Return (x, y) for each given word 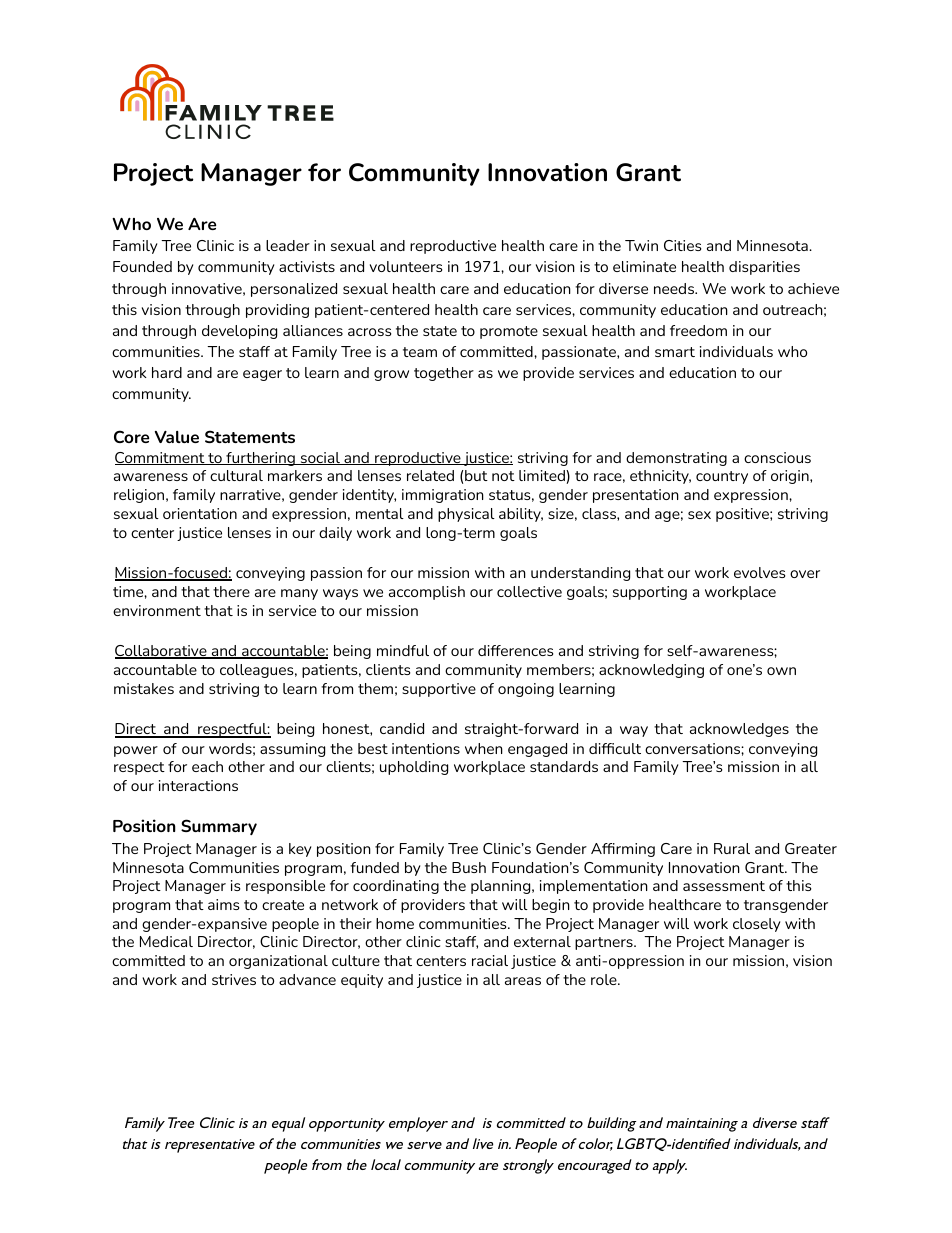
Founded (142, 266)
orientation (200, 513)
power (136, 751)
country (722, 477)
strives (234, 979)
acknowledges (739, 730)
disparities (764, 268)
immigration (443, 496)
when (484, 748)
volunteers (406, 266)
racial (490, 960)
